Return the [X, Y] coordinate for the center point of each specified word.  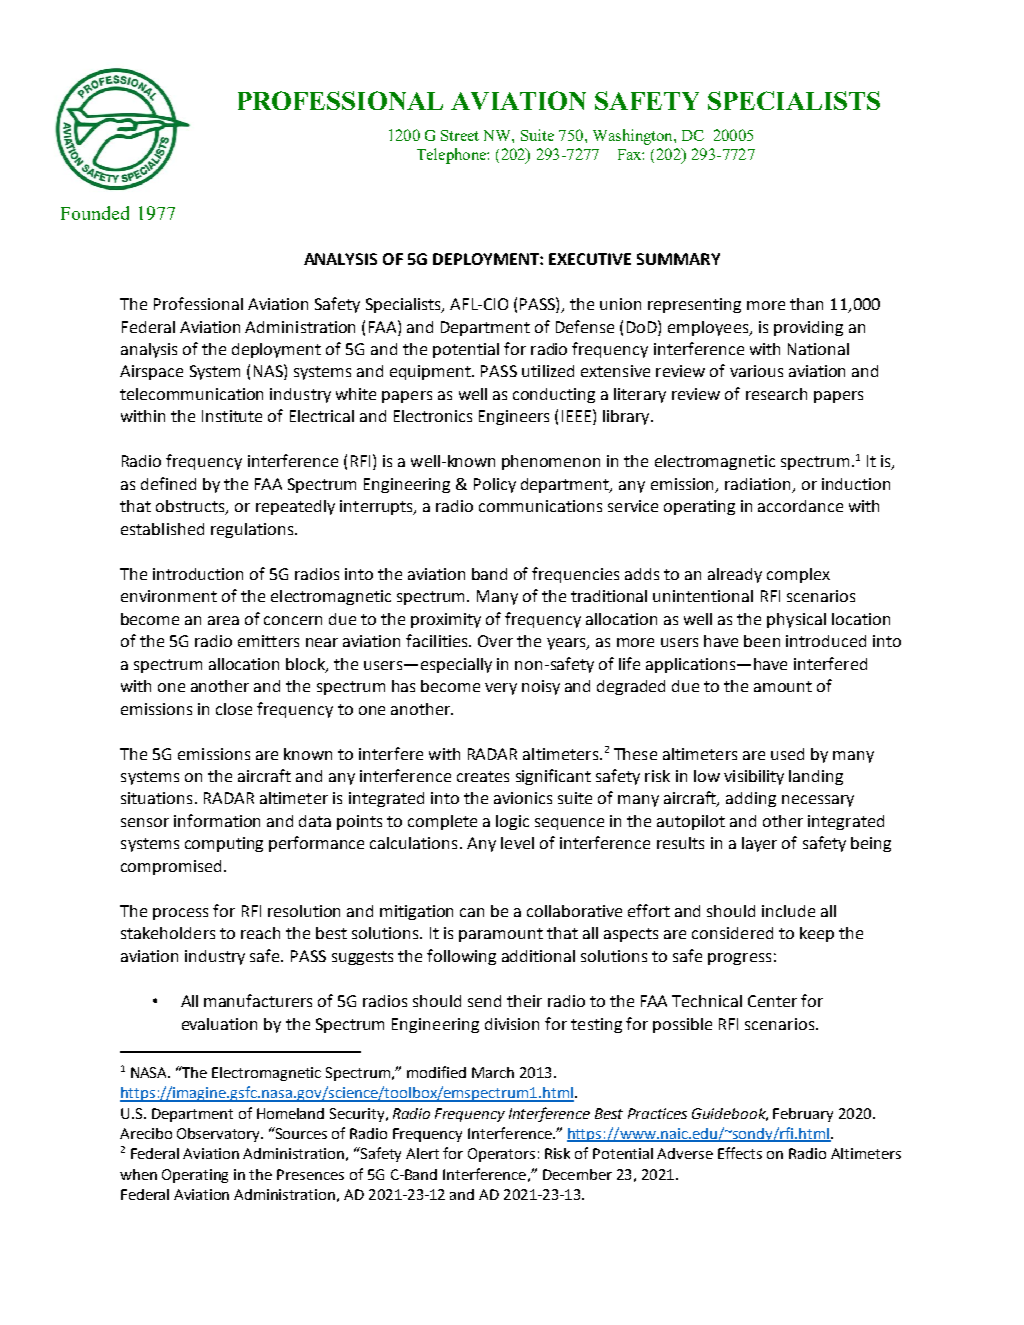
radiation [759, 485]
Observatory [220, 1135]
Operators [501, 1155]
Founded [95, 213]
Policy [495, 485]
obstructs [191, 507]
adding [751, 799]
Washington [634, 137]
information [217, 820]
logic [512, 822]
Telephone [452, 156]
